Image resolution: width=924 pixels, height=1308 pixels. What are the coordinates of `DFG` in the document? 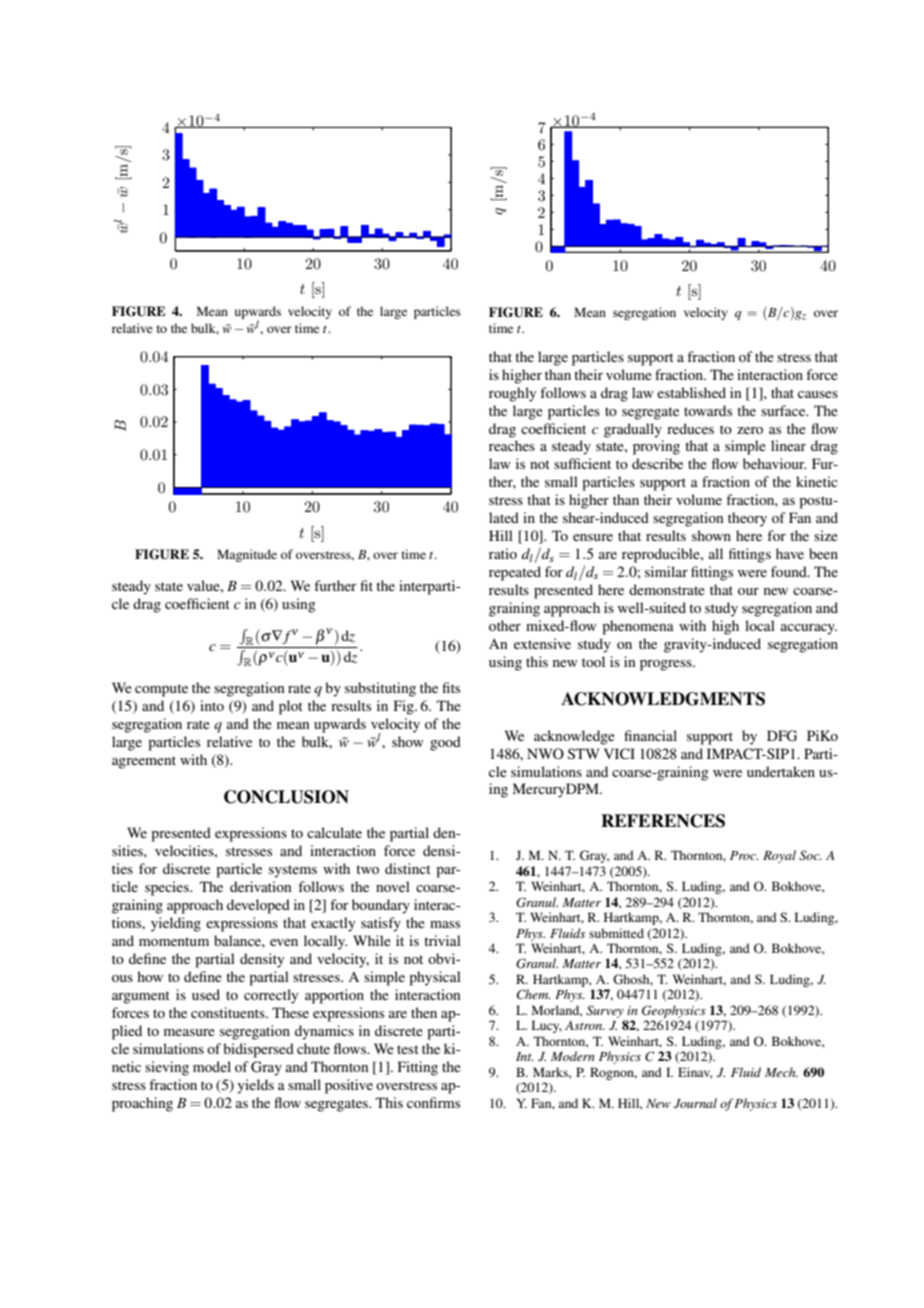 It's located at (782, 736).
